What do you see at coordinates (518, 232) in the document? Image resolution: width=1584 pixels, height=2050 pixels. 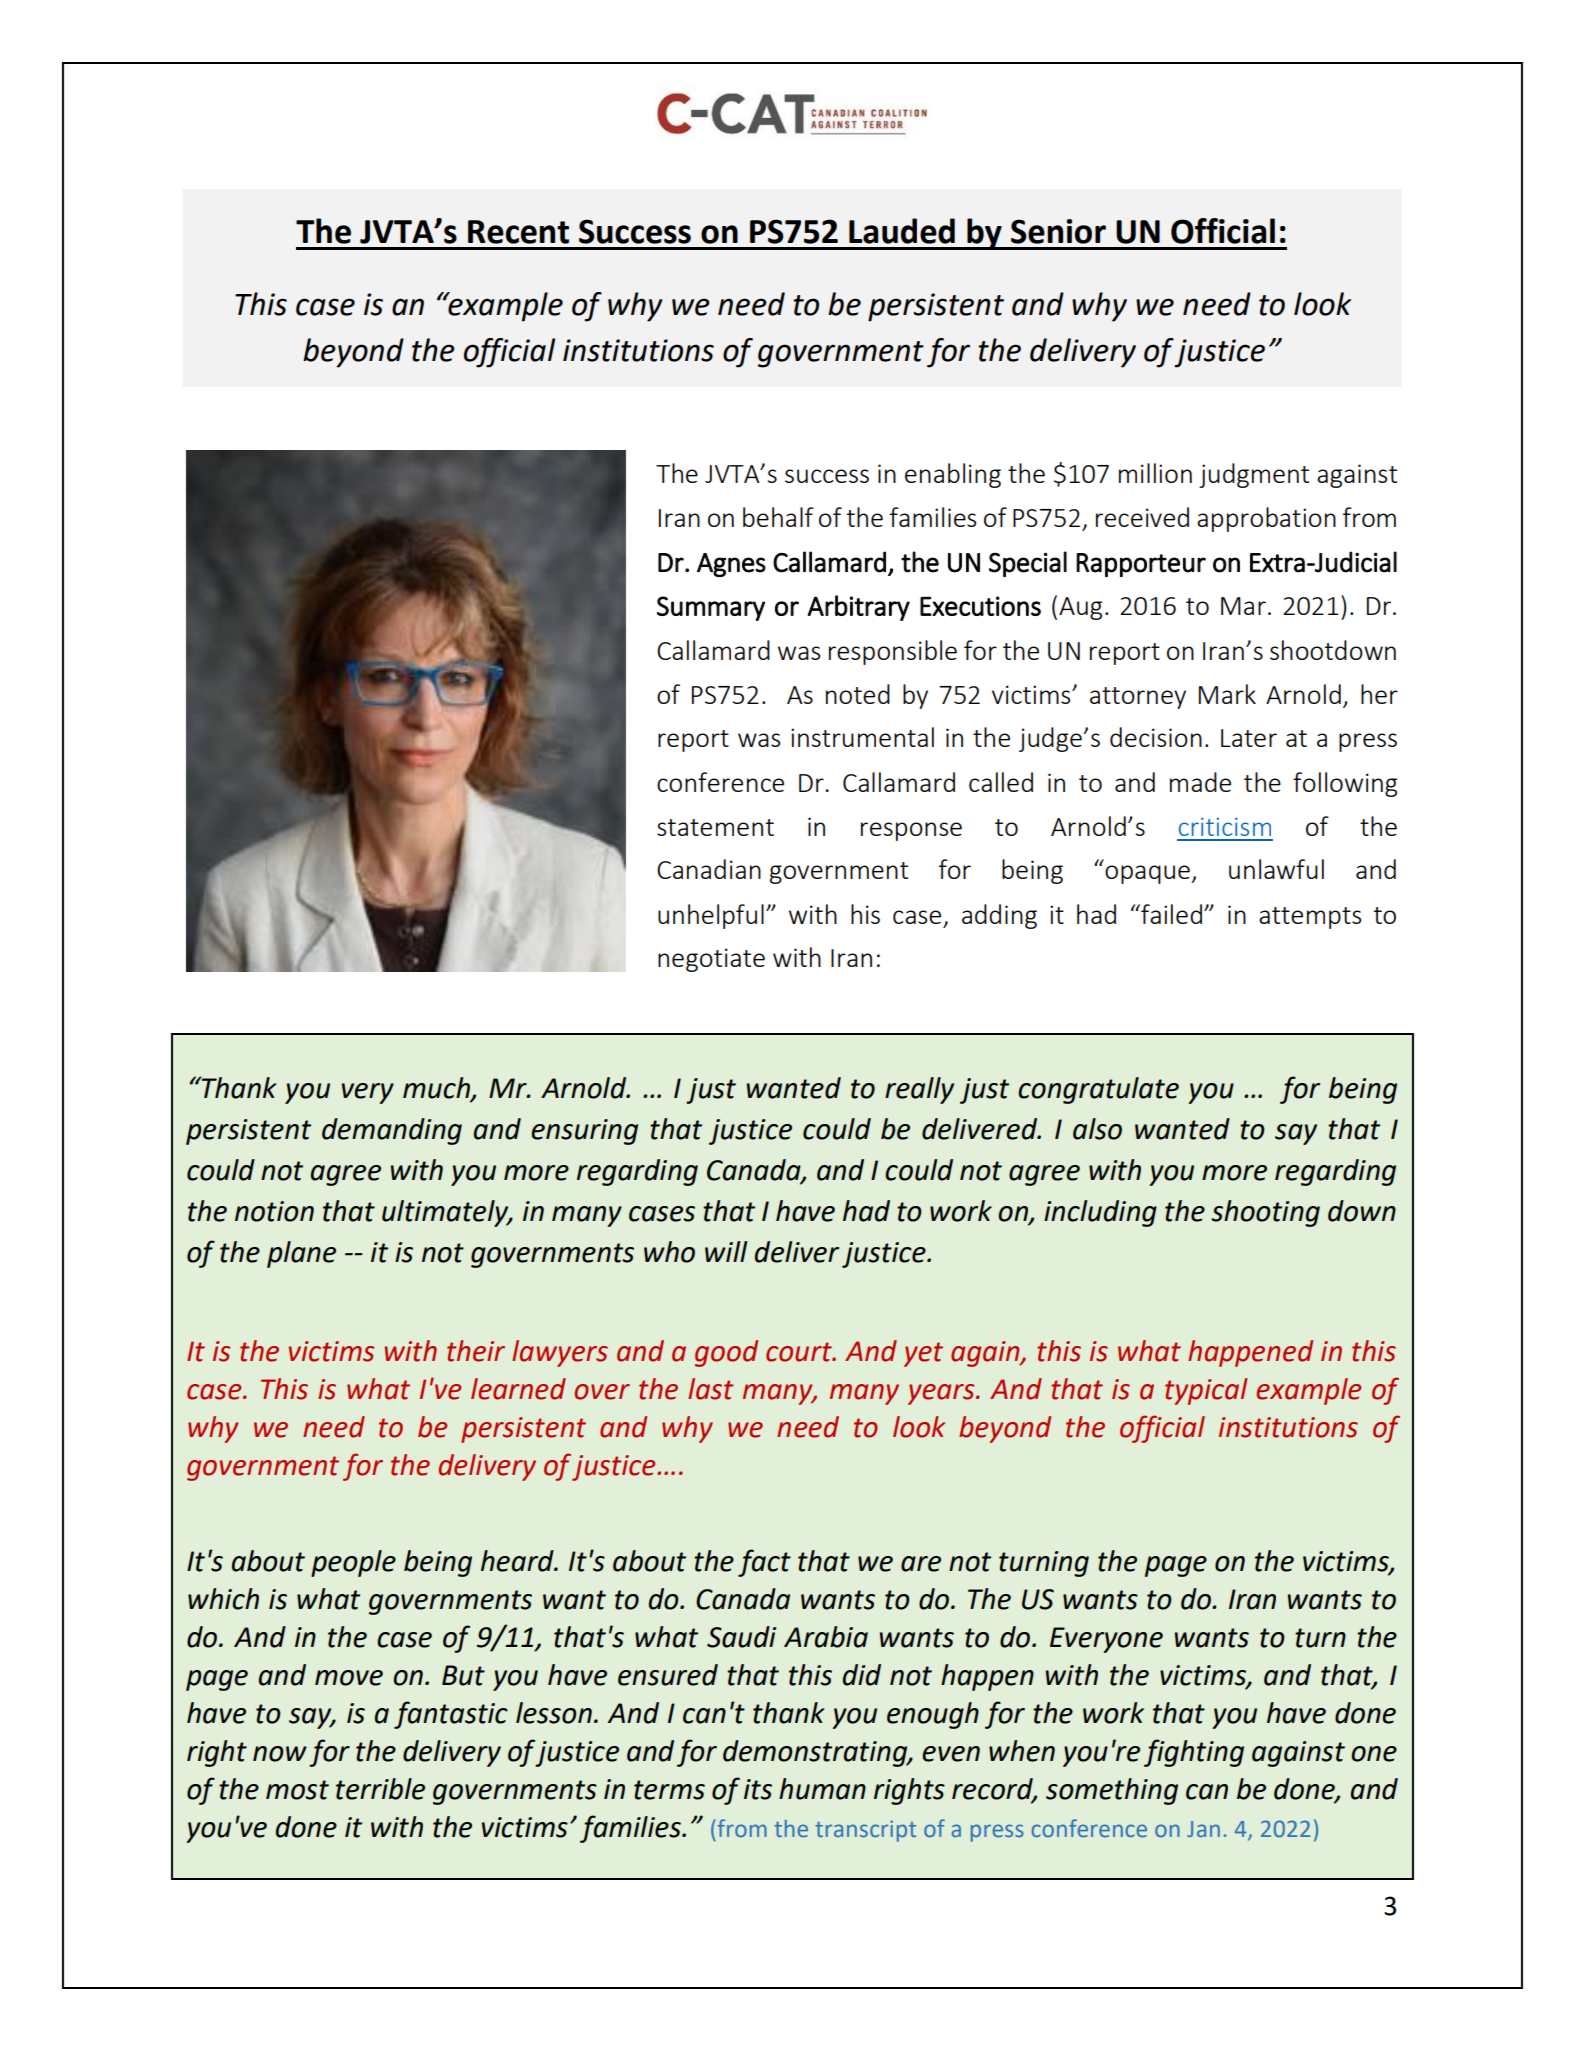 I see `Recent` at bounding box center [518, 232].
